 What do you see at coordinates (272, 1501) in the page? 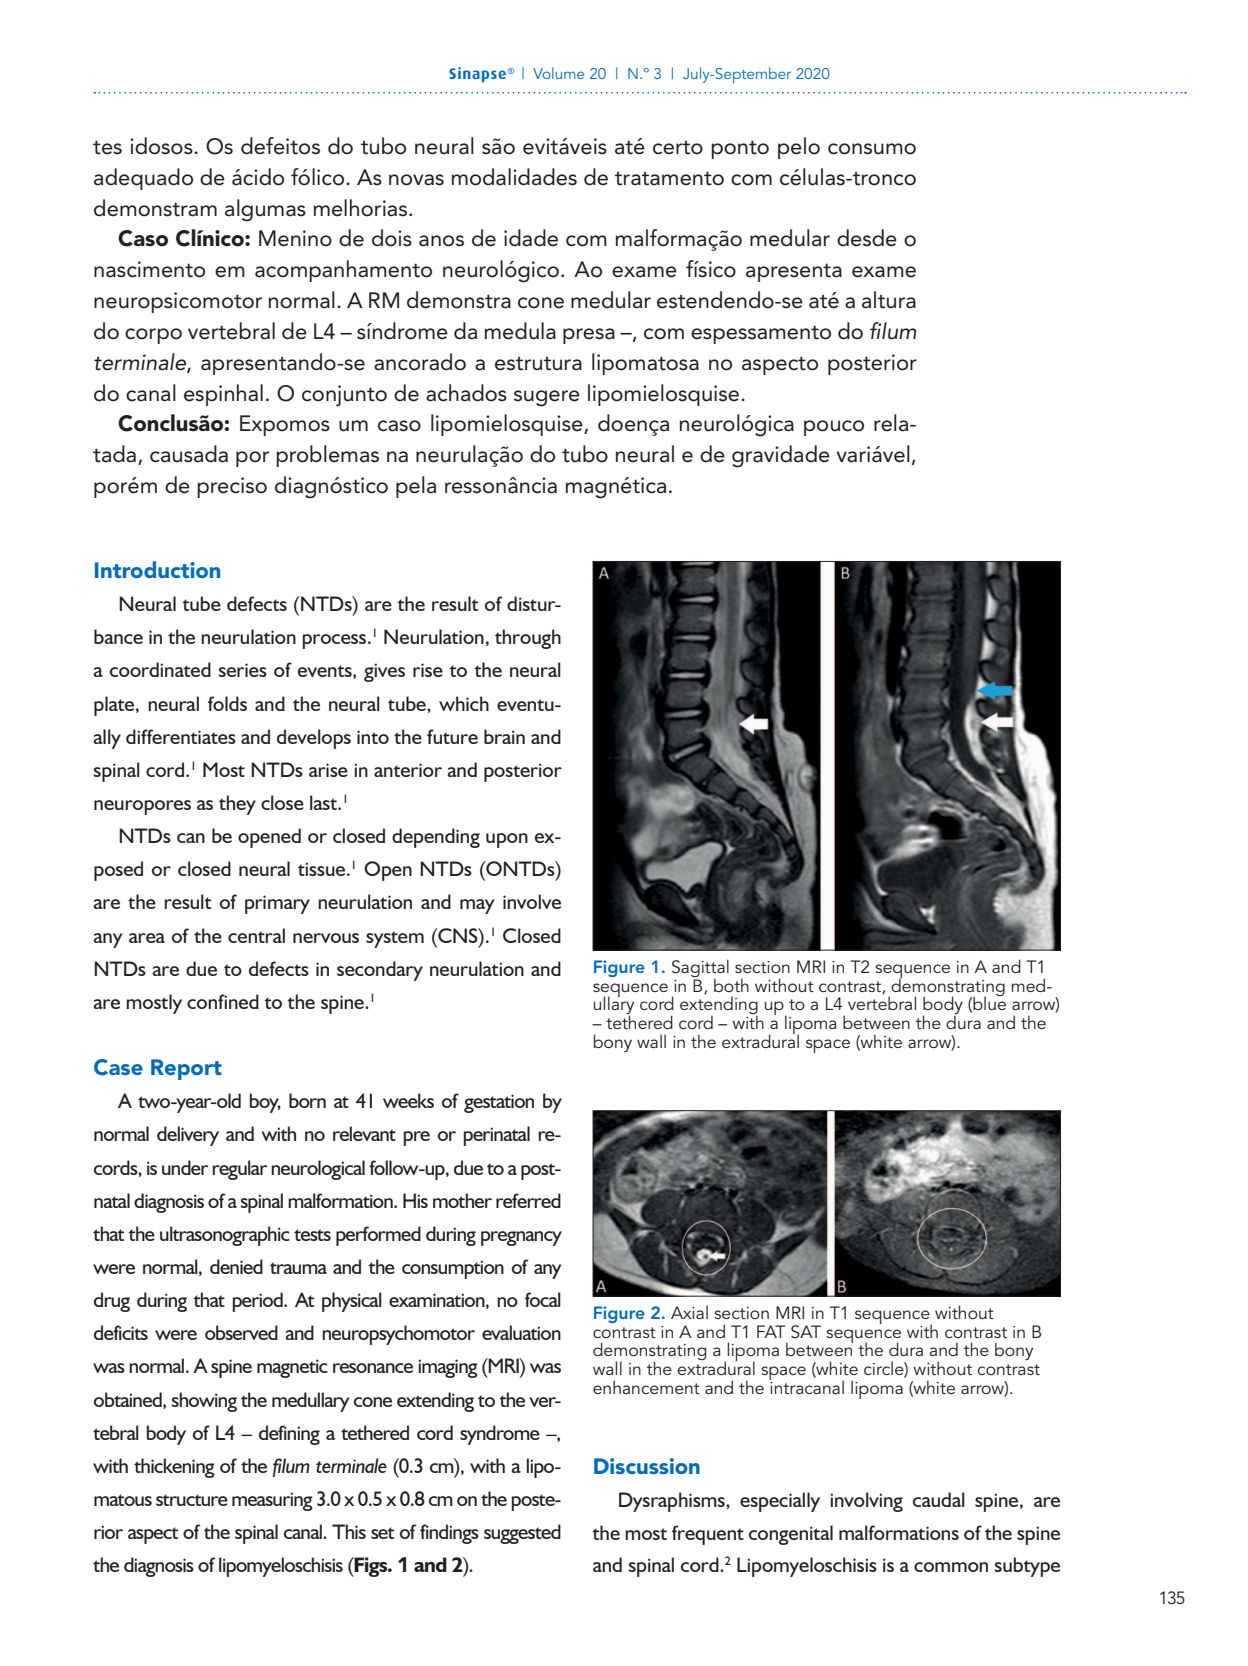
I see `measuring` at bounding box center [272, 1501].
